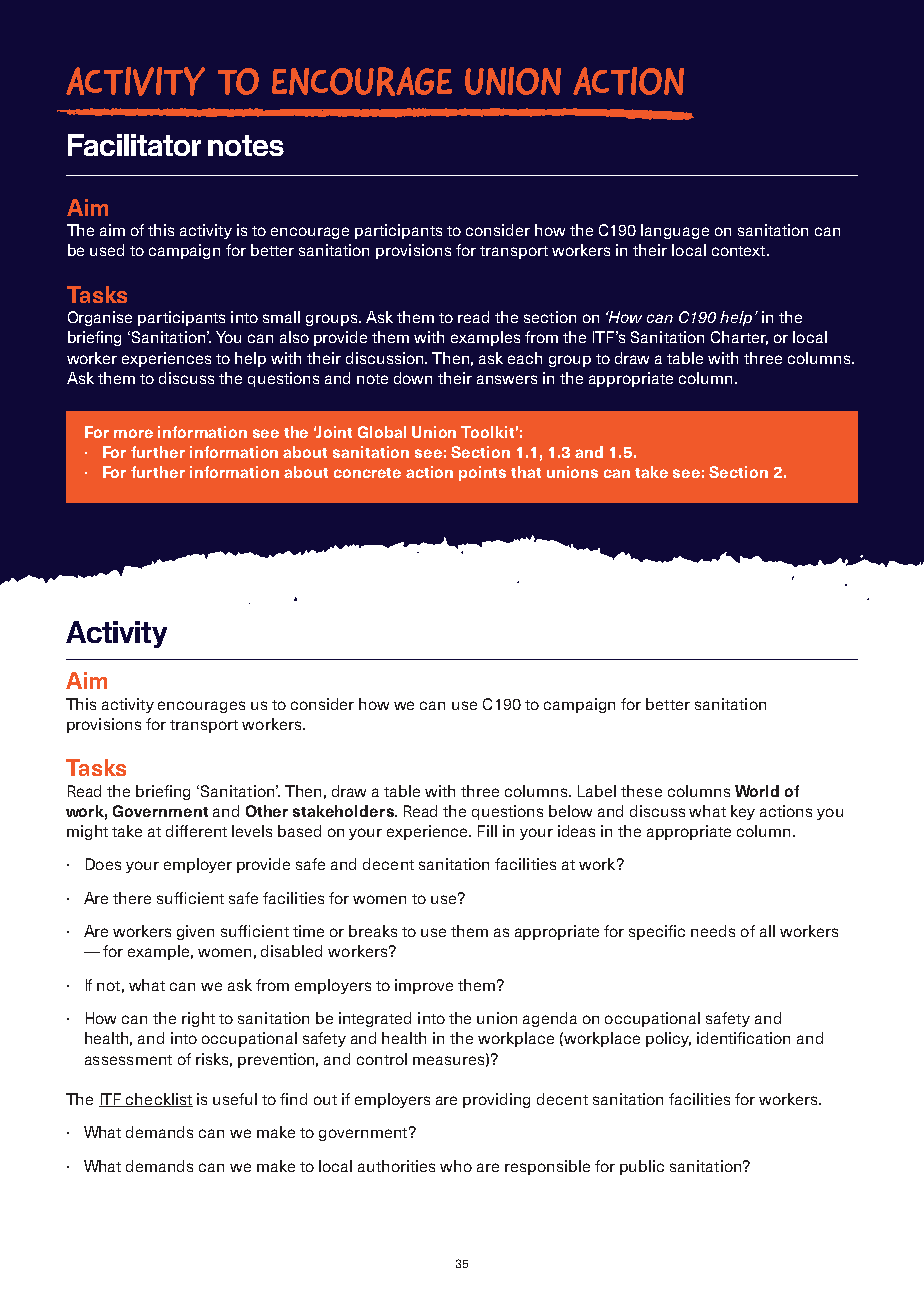 This image has height=1308, width=924. Describe the element at coordinates (657, 932) in the image. I see `specific` at that location.
